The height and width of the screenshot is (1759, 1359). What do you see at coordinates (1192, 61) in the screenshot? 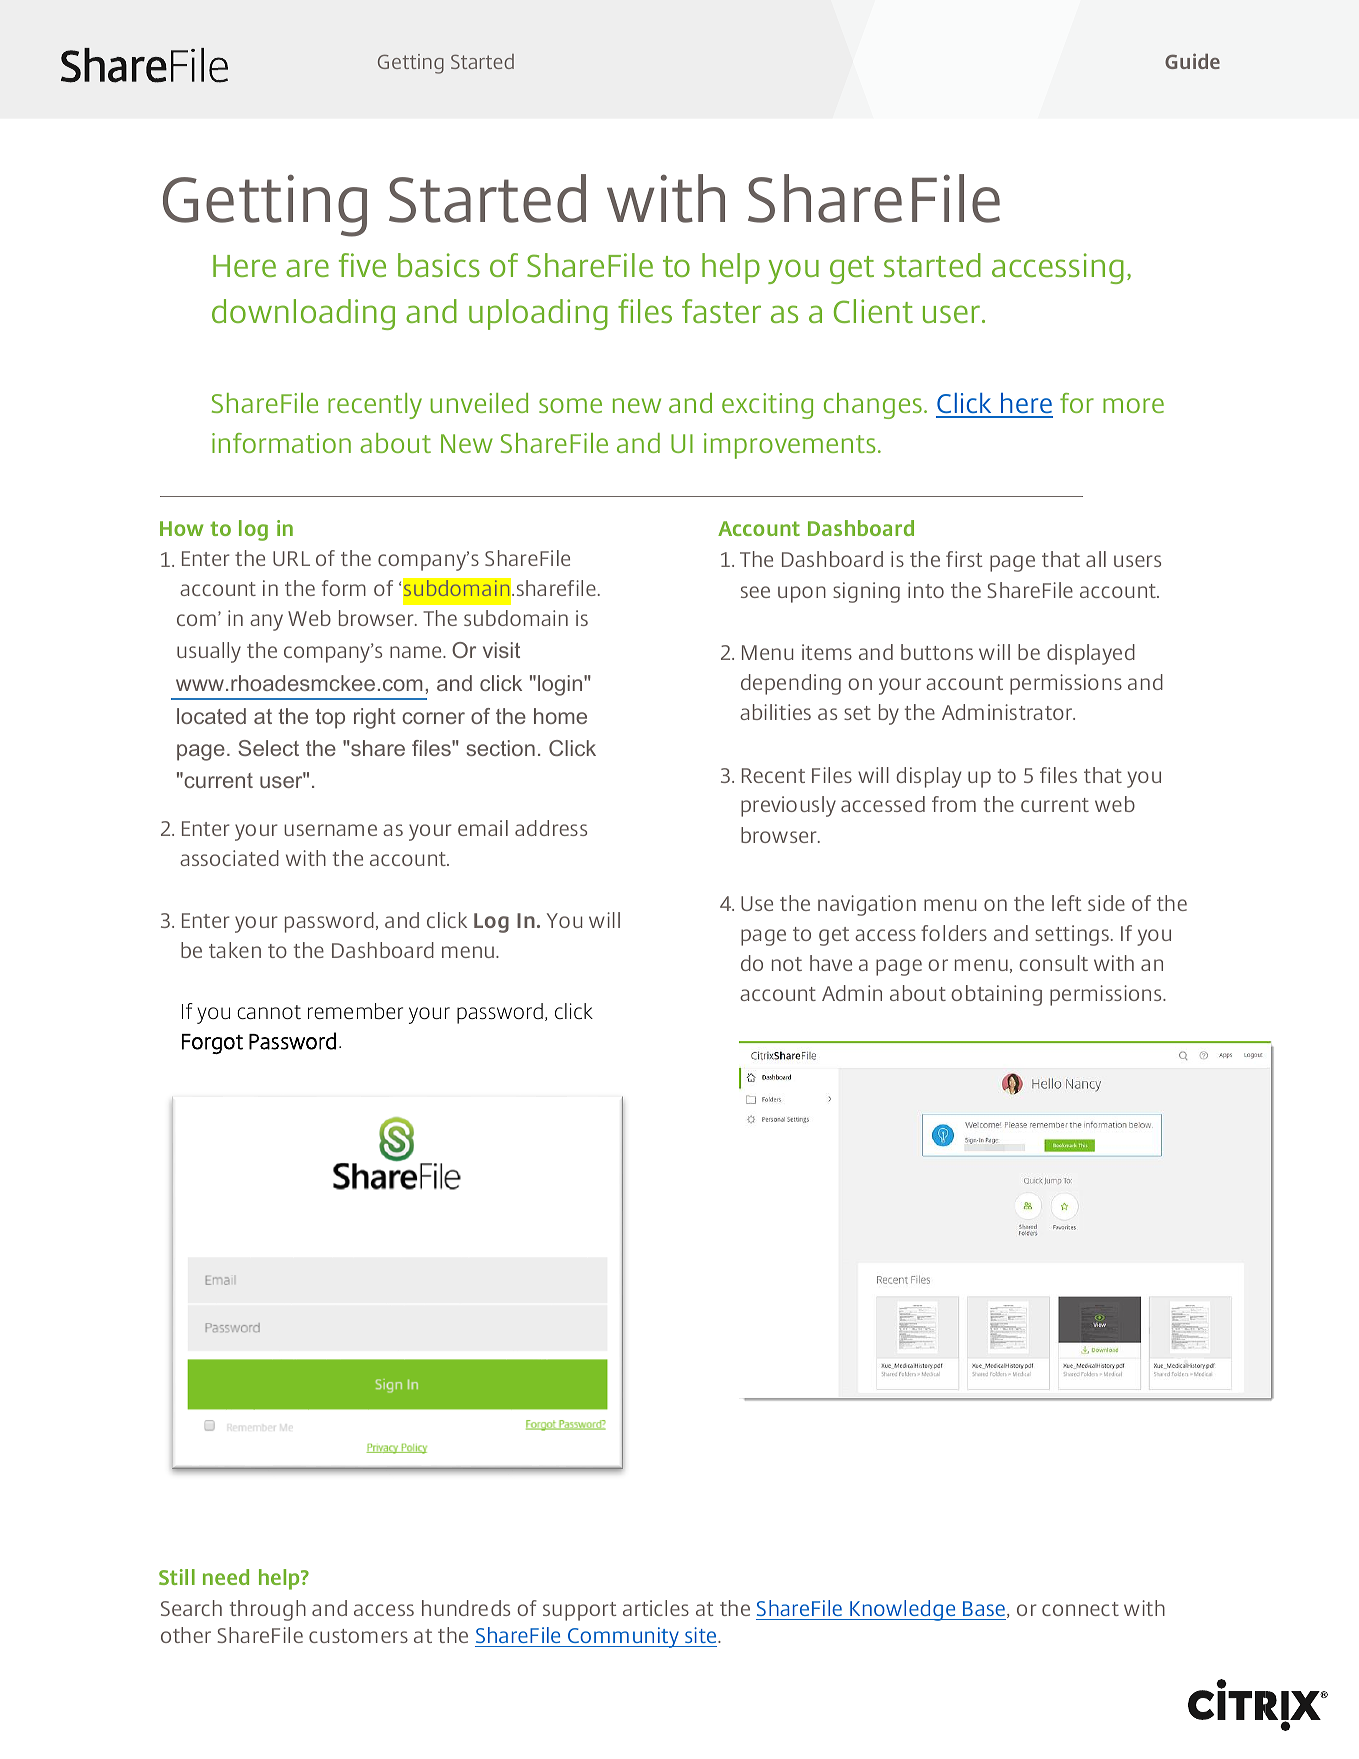
I see `Guide` at bounding box center [1192, 61].
